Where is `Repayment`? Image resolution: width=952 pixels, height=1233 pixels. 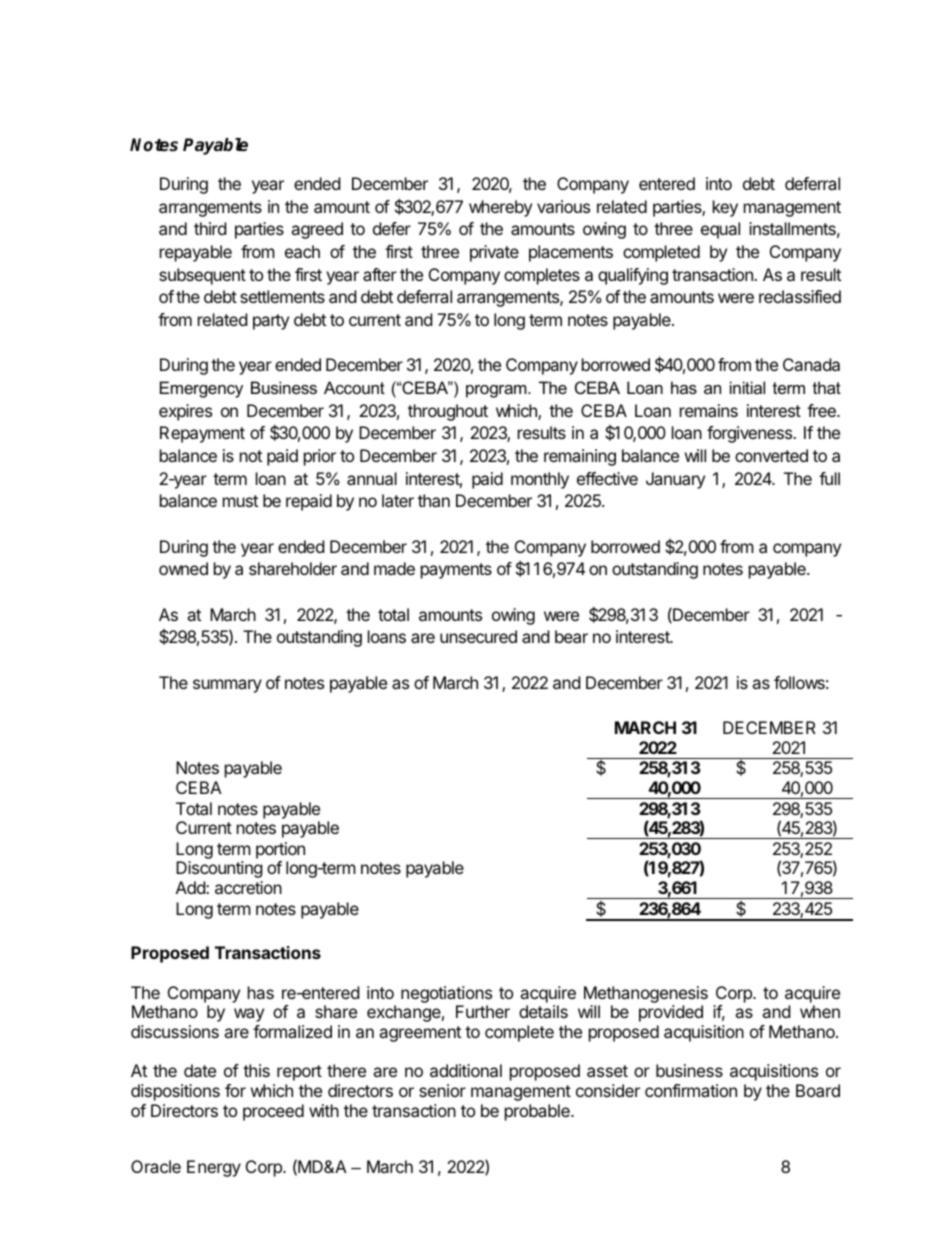
Repayment is located at coordinates (202, 434).
